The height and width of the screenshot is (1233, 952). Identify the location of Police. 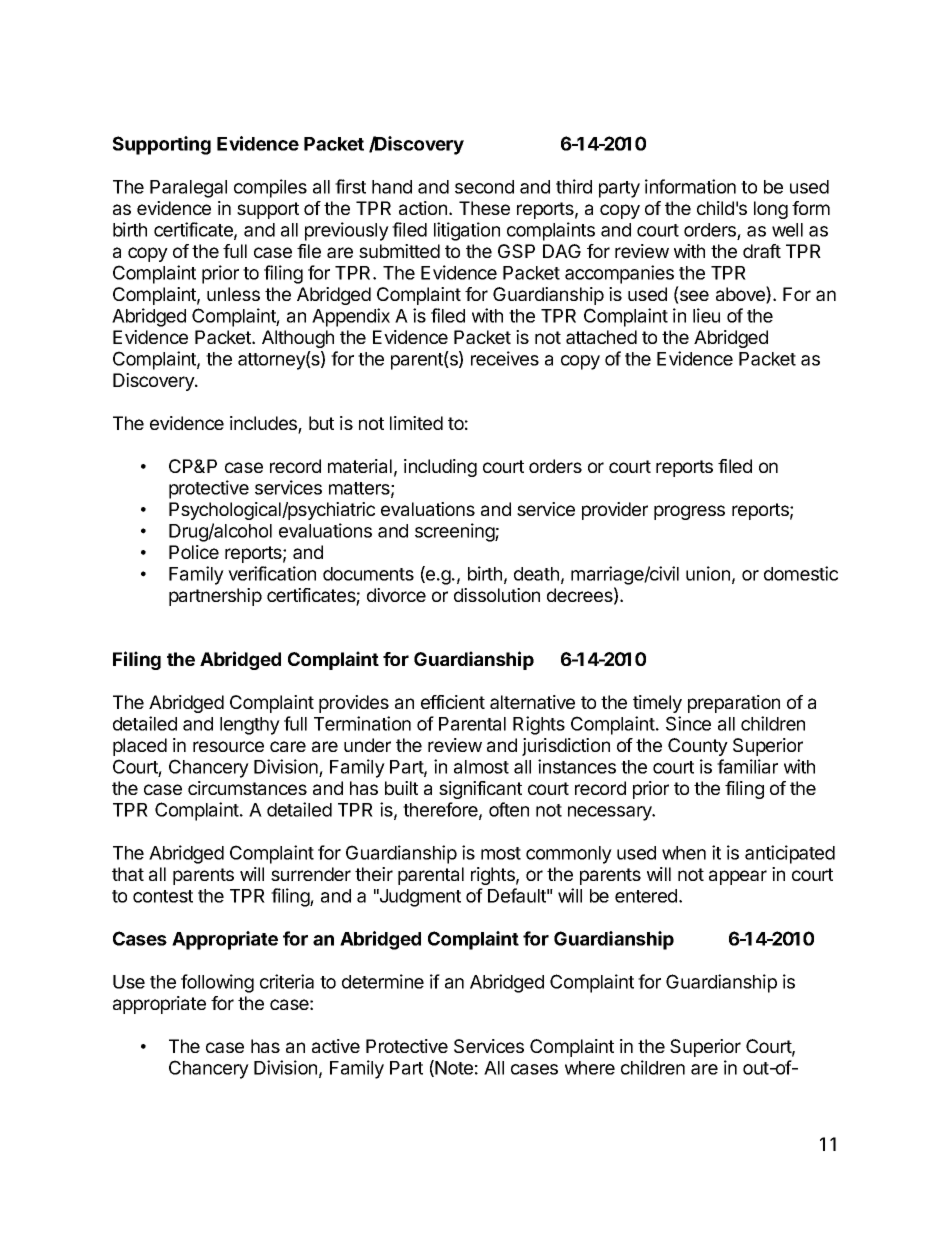
(194, 552).
